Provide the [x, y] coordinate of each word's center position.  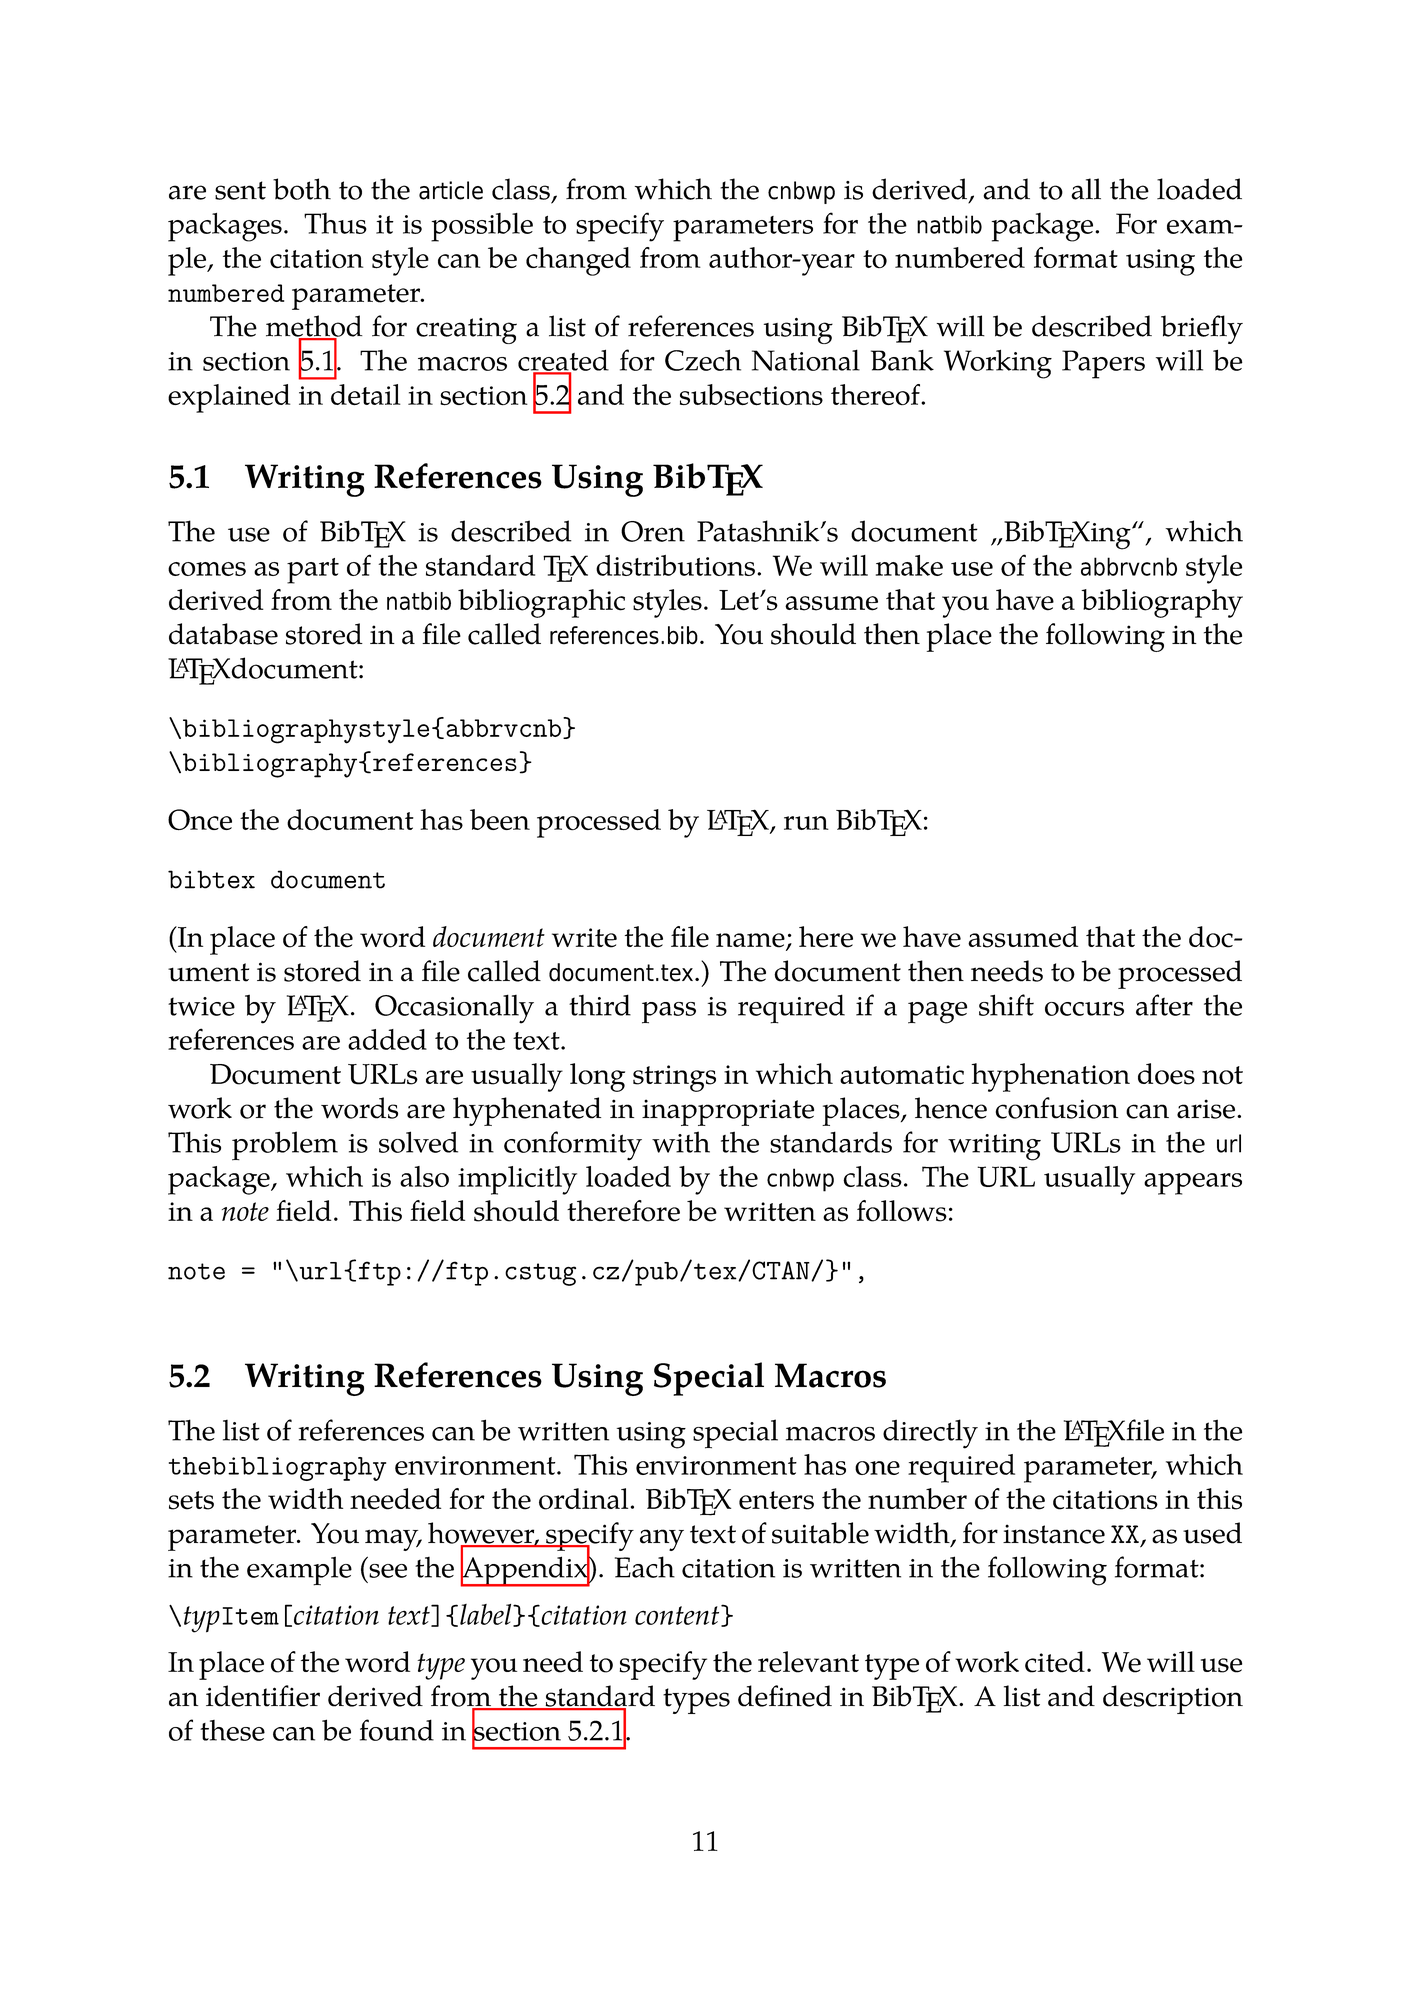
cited [1055, 1662]
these [232, 1730]
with [681, 1142]
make [909, 565]
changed [578, 261]
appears [1193, 1184]
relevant [808, 1662]
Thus [335, 223]
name [751, 941]
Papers [1103, 364]
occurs [1084, 1009]
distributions [675, 565]
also [424, 1176]
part [313, 571]
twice [201, 1006]
